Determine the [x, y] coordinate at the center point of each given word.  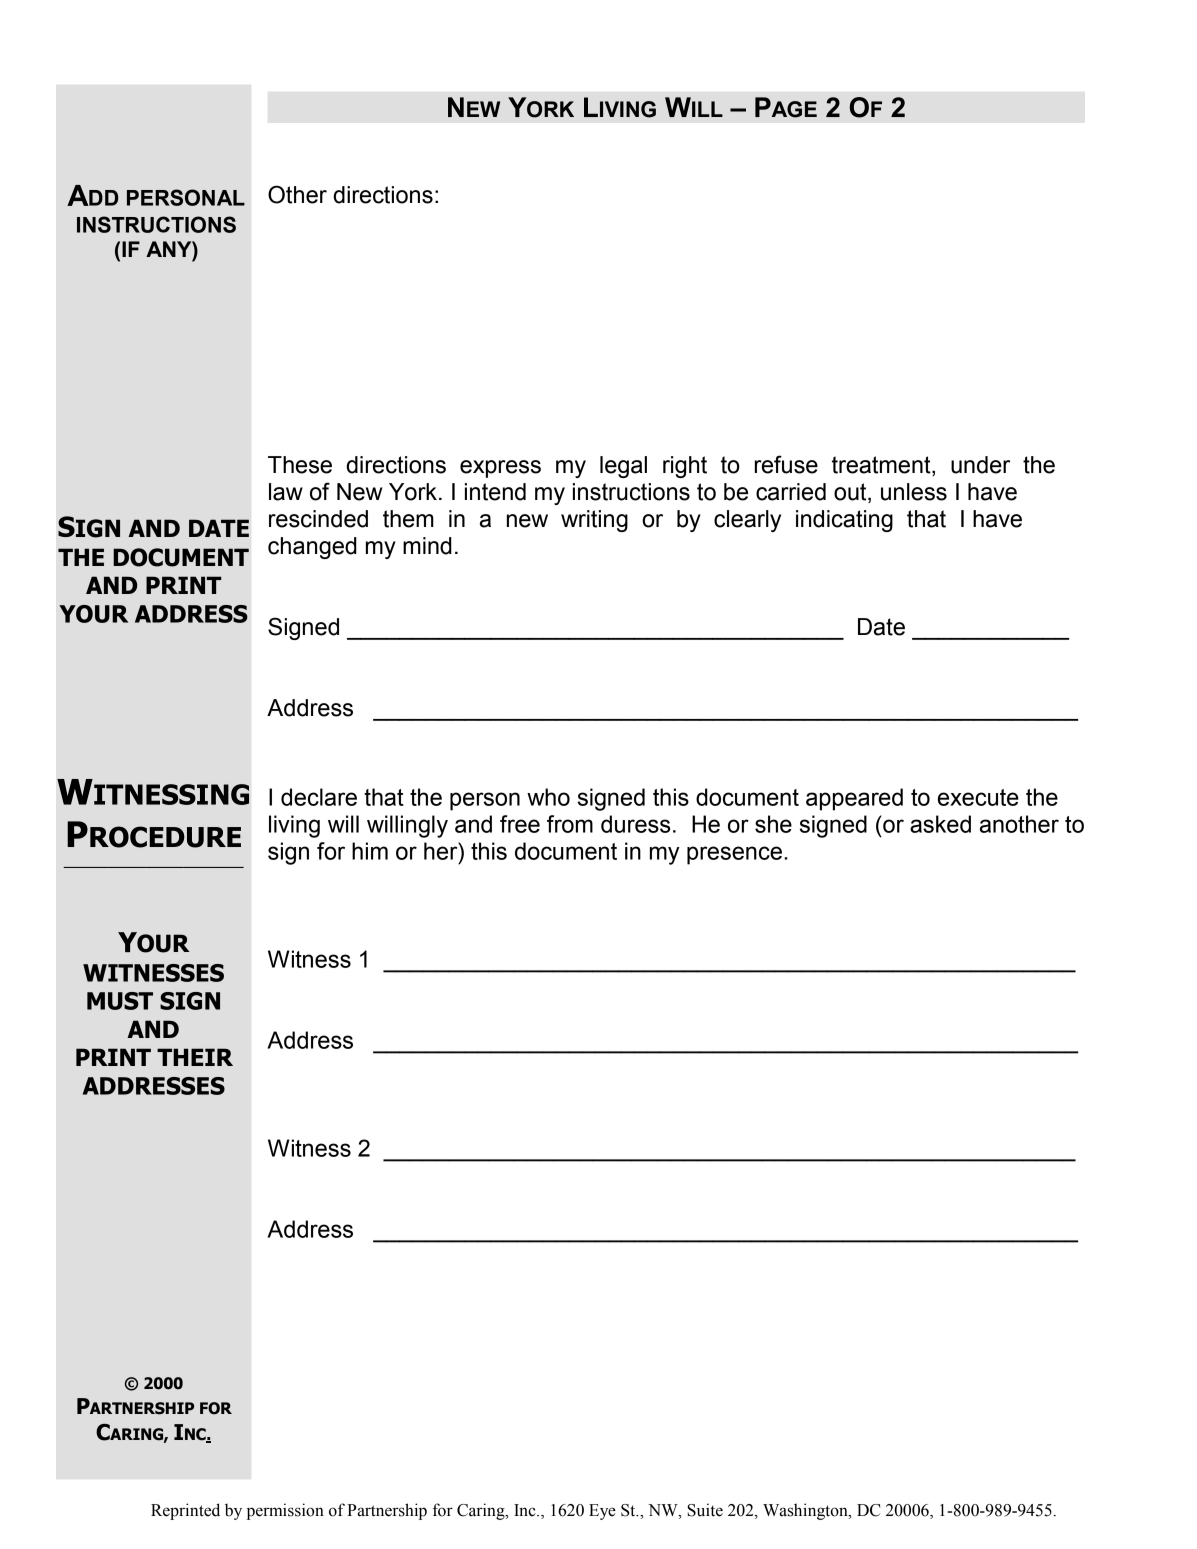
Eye [602, 1512]
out [851, 493]
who [548, 797]
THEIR [195, 1057]
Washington [806, 1511]
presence [734, 855]
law [286, 492]
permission [285, 1511]
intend [495, 492]
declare [319, 797]
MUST [120, 1001]
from [570, 824]
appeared [854, 799]
